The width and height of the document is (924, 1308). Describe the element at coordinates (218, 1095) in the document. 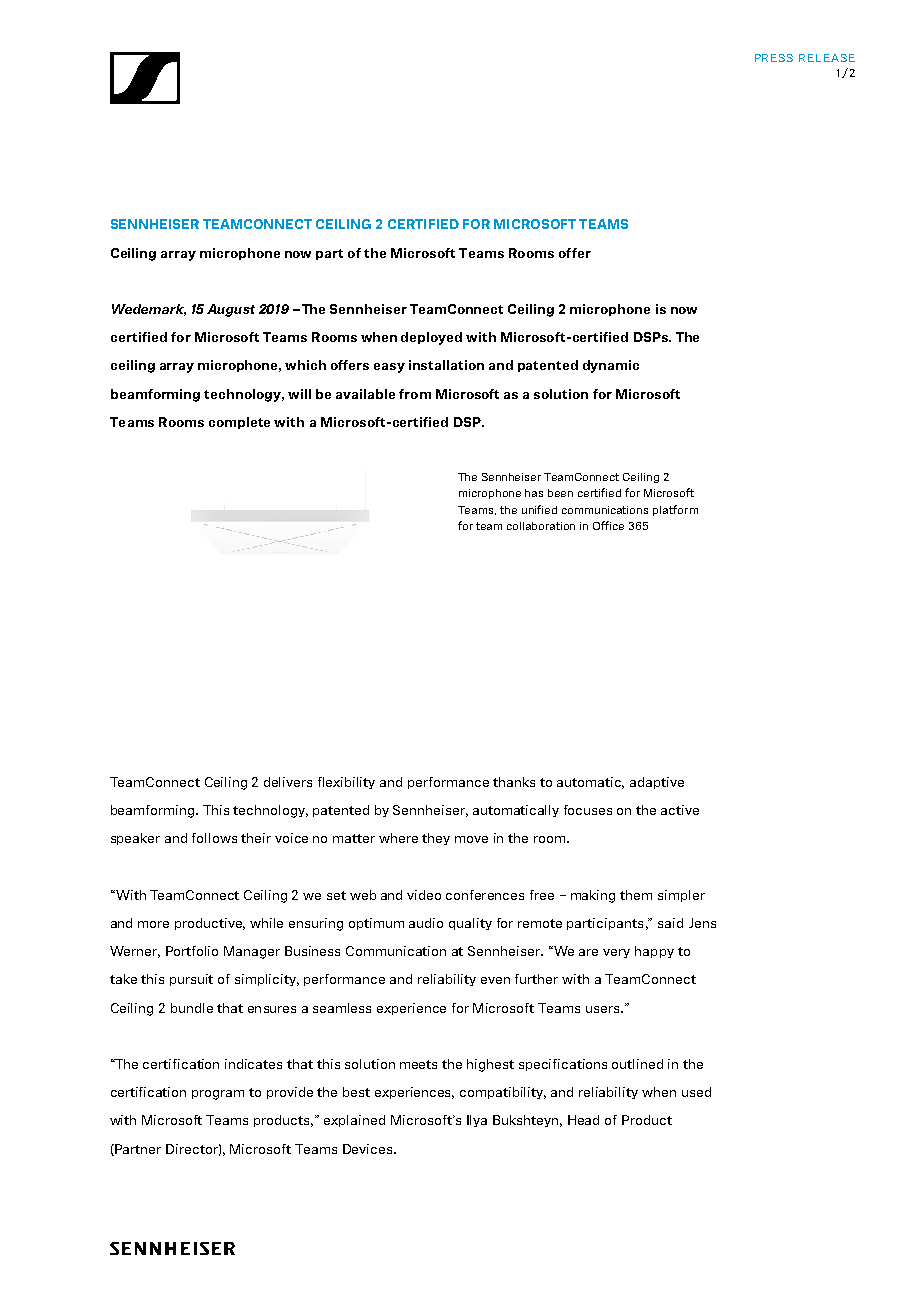

I see `program` at that location.
